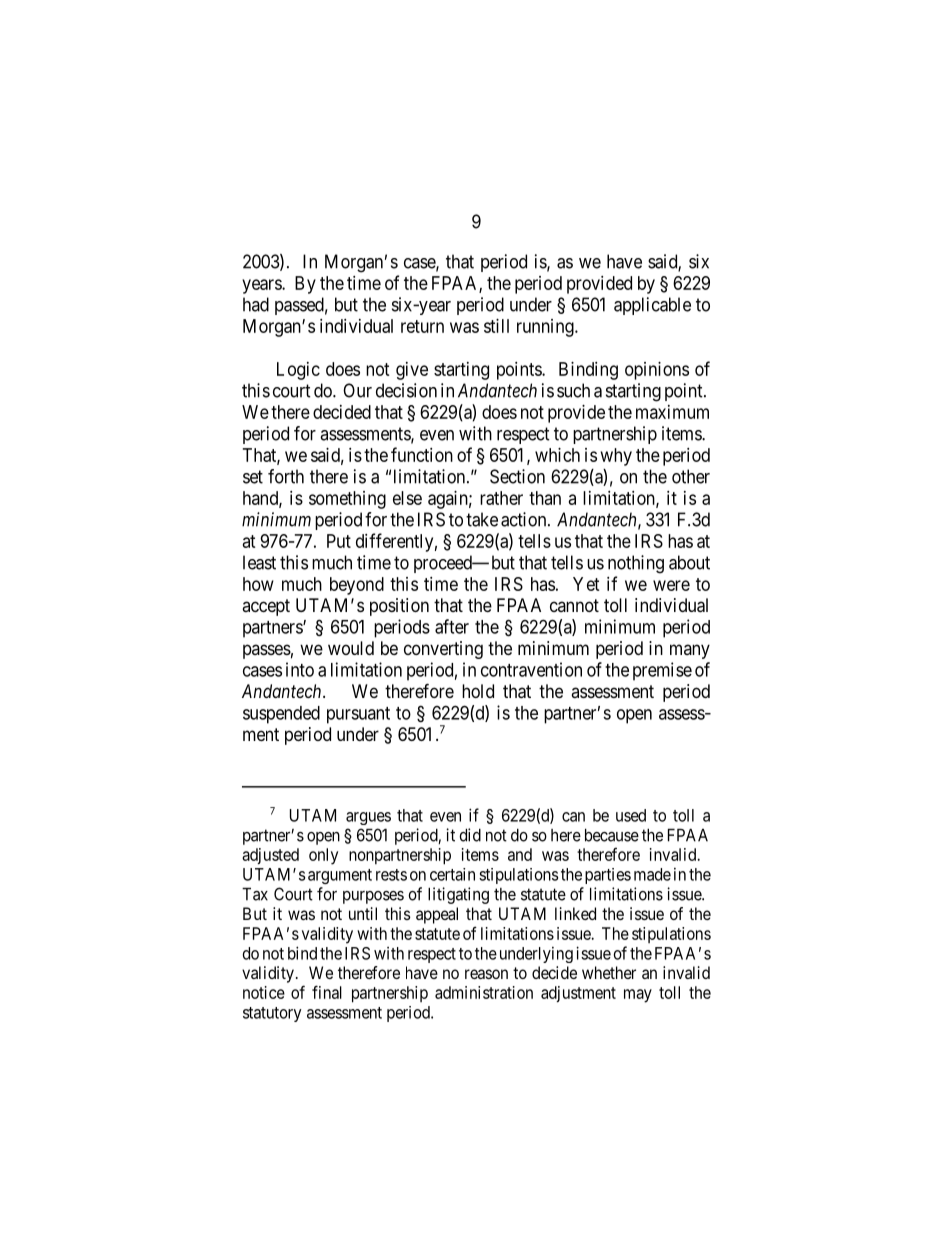 The image size is (952, 1233). Describe the element at coordinates (496, 326) in the page. I see `still` at that location.
